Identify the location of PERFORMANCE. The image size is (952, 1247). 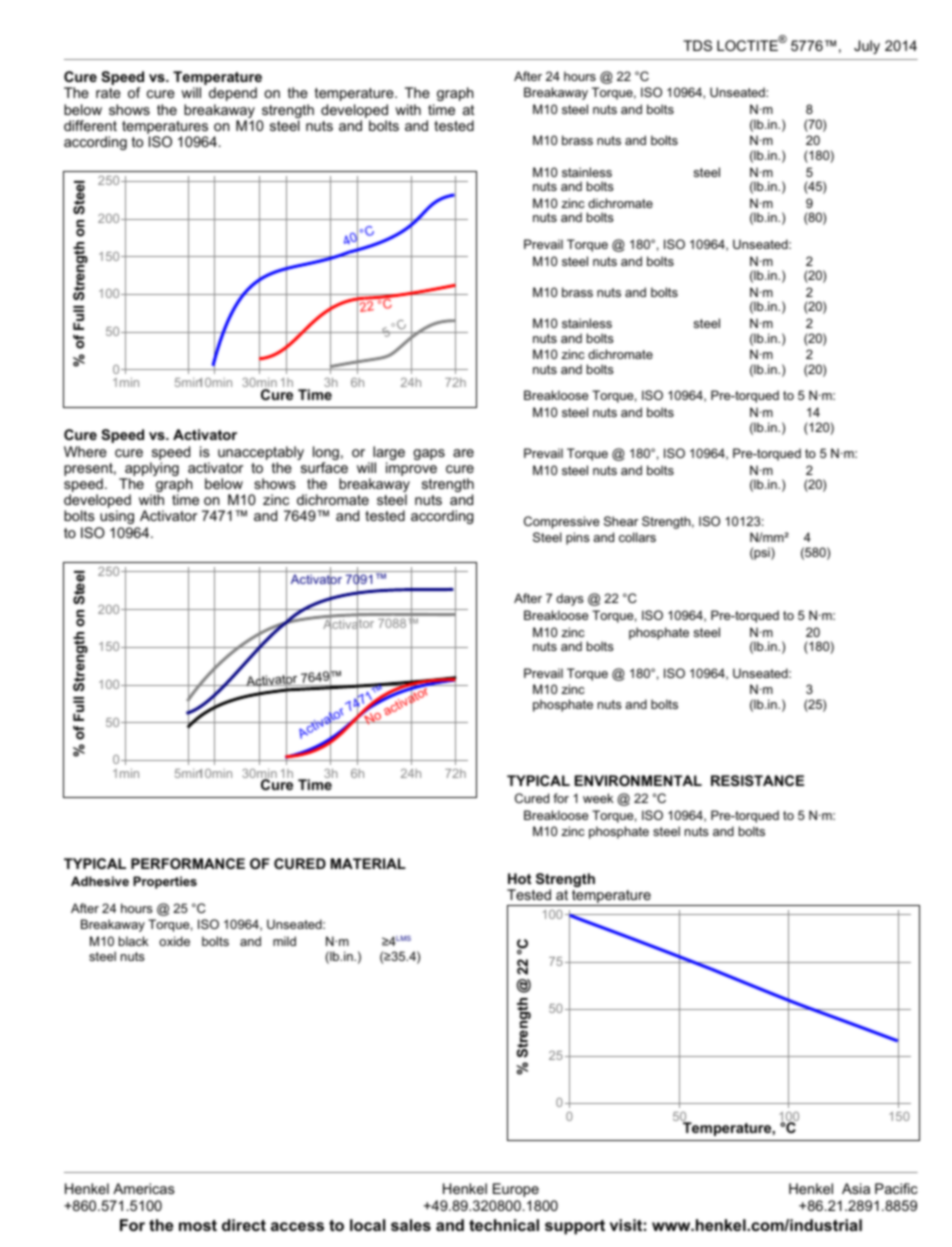
(188, 863).
